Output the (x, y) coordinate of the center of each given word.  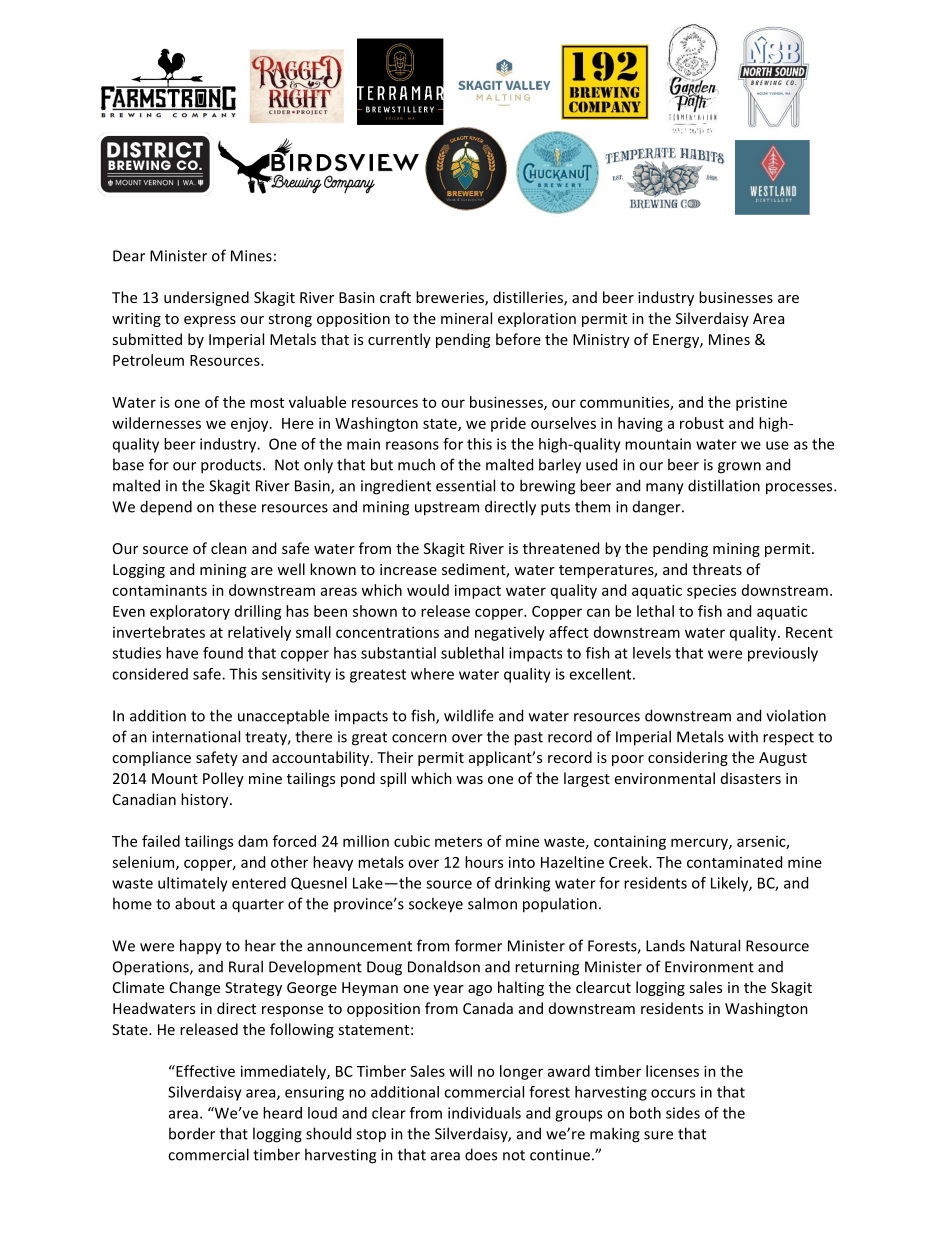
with (743, 736)
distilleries (529, 298)
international (196, 736)
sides (683, 1113)
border (192, 1133)
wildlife (469, 715)
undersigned (206, 298)
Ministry (601, 341)
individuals (484, 1113)
